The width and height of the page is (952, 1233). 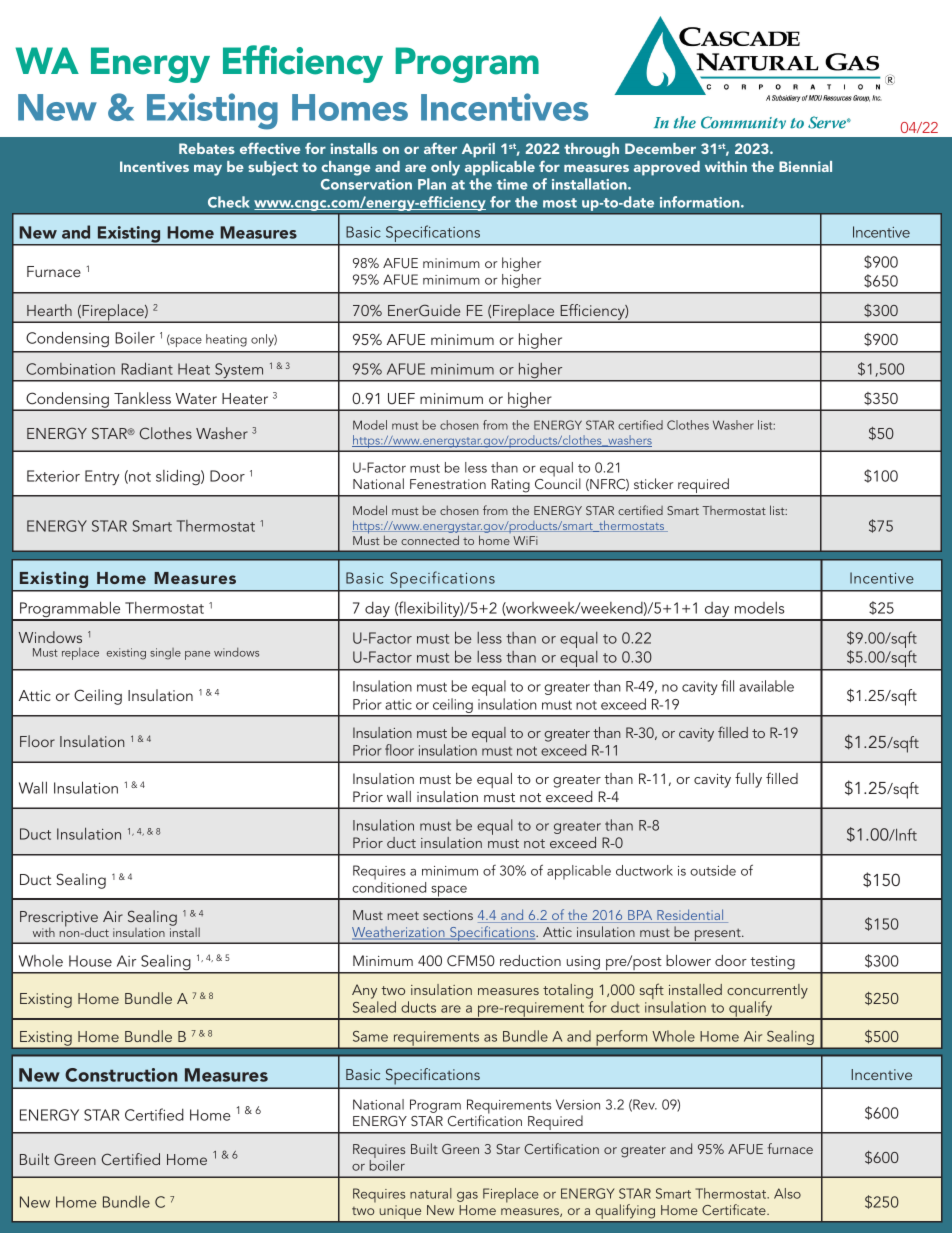 What do you see at coordinates (432, 184) in the page?
I see `Plan` at bounding box center [432, 184].
